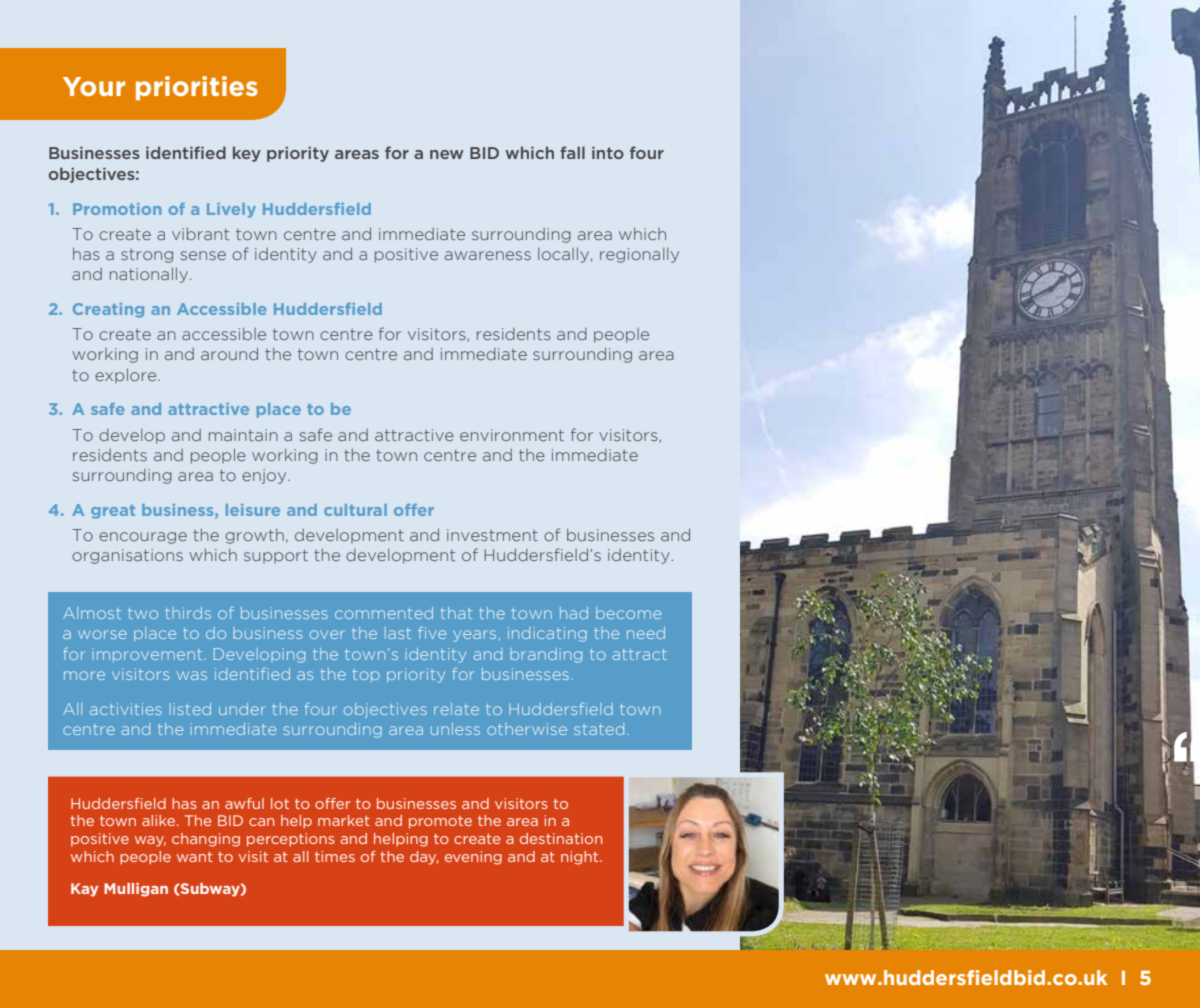  I want to click on fall, so click(572, 152).
